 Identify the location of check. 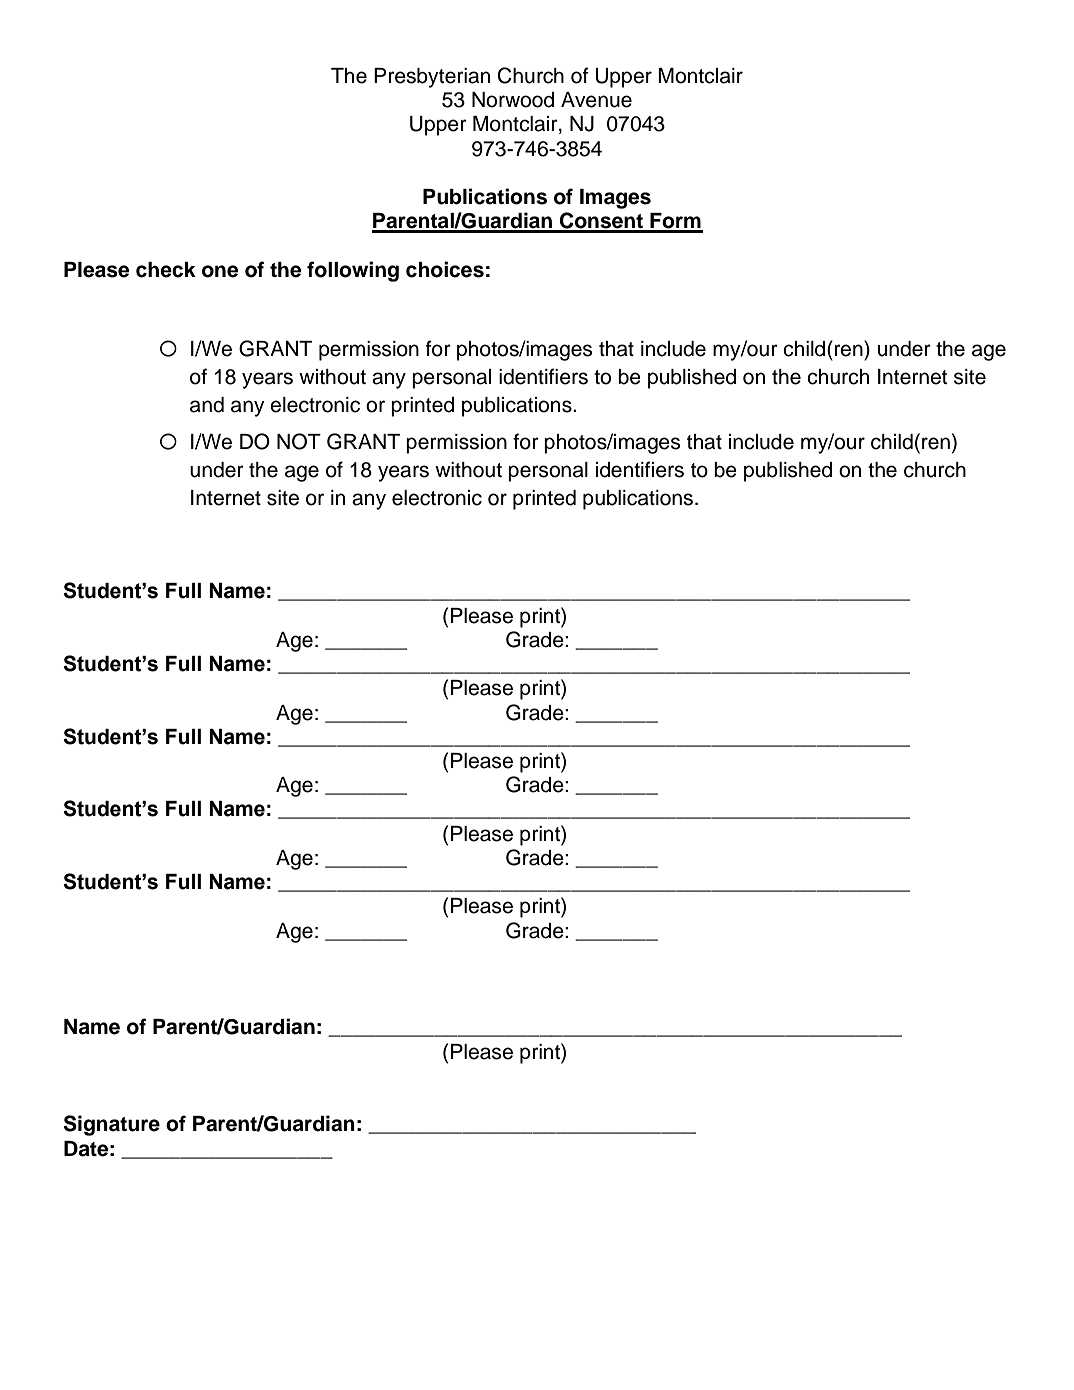
(166, 270).
